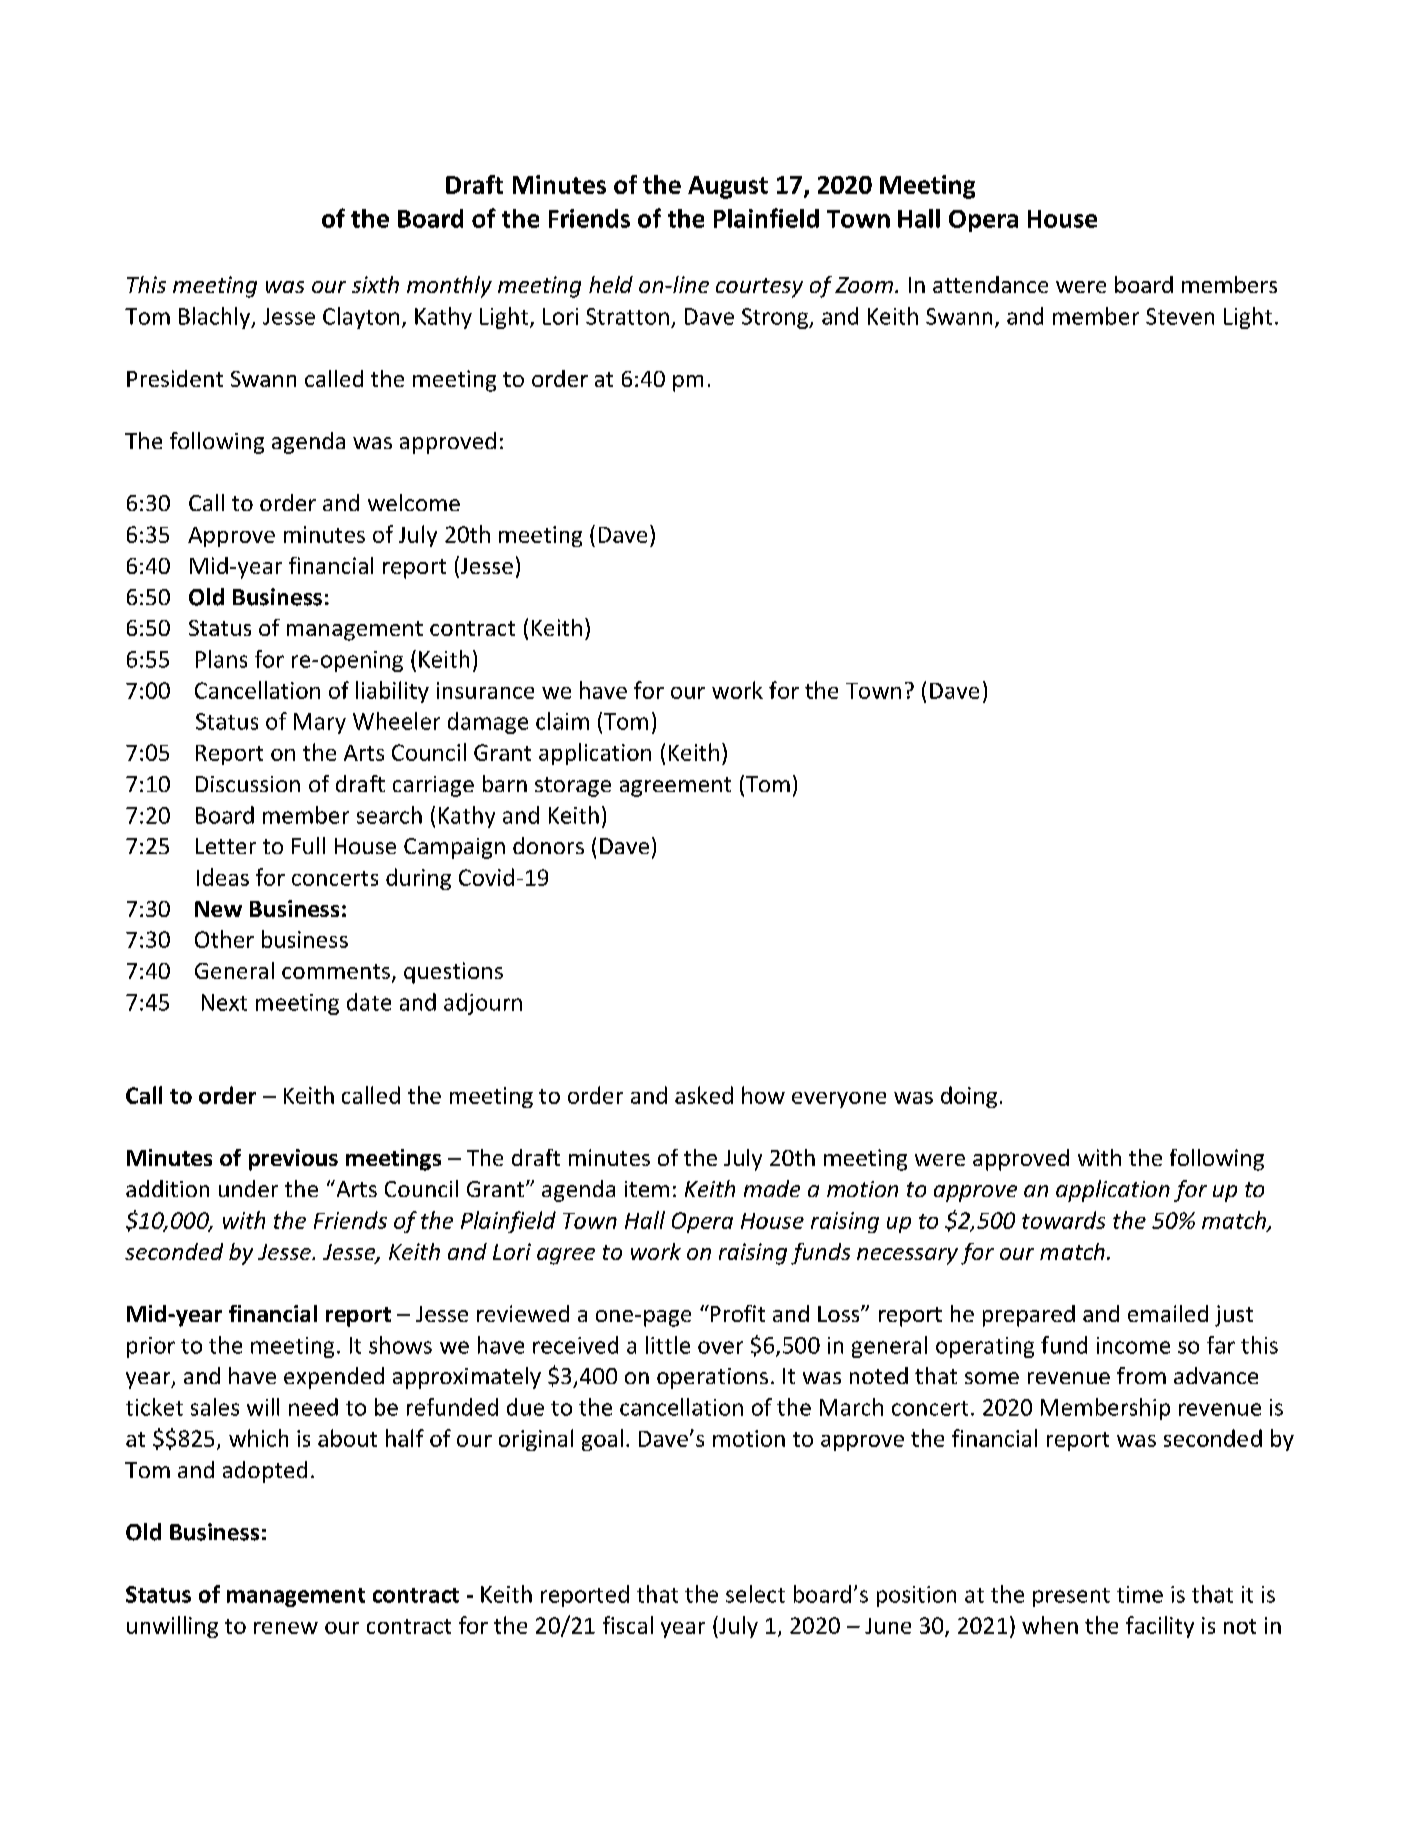  I want to click on expended, so click(334, 1378).
